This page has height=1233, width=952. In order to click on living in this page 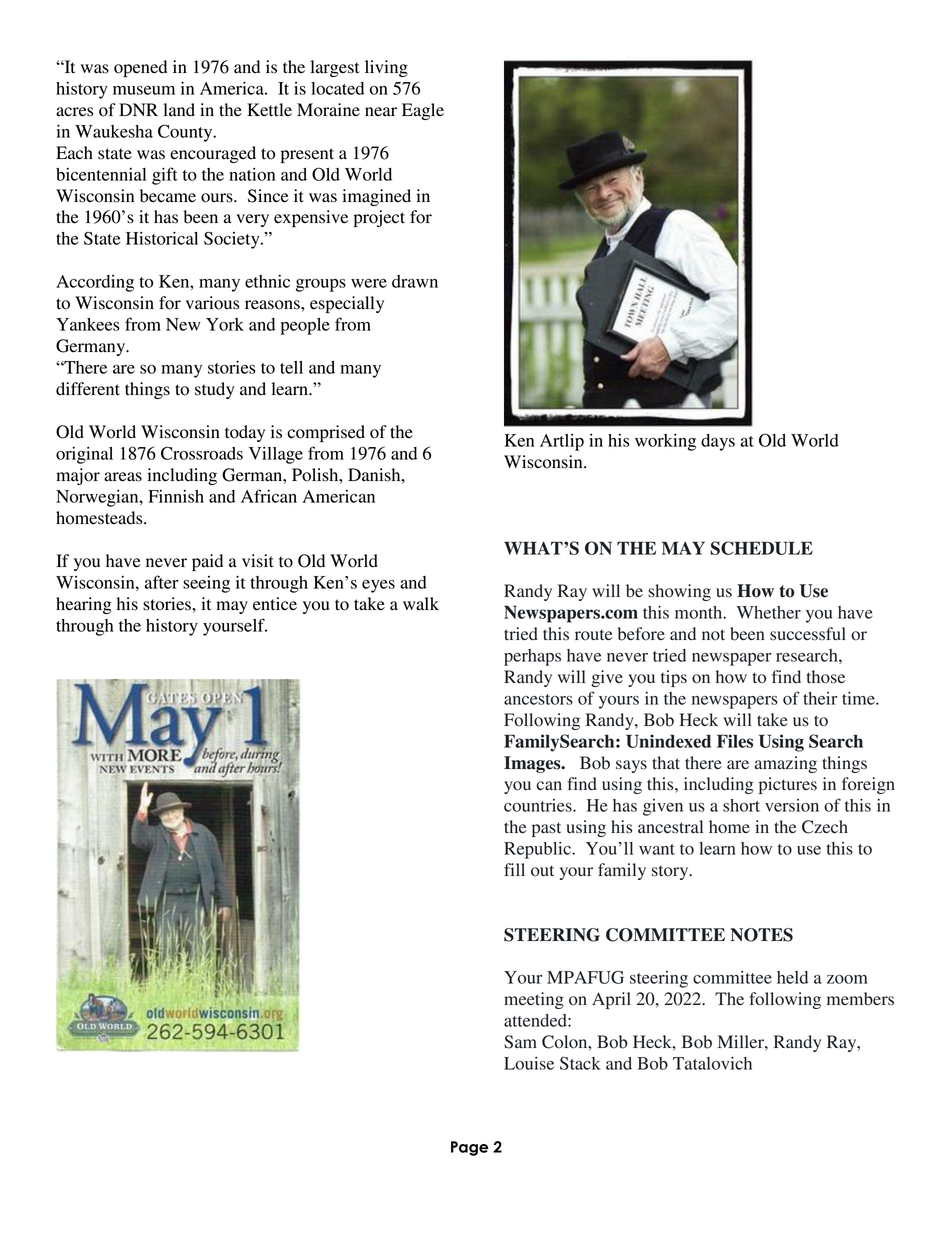, I will do `click(386, 68)`.
